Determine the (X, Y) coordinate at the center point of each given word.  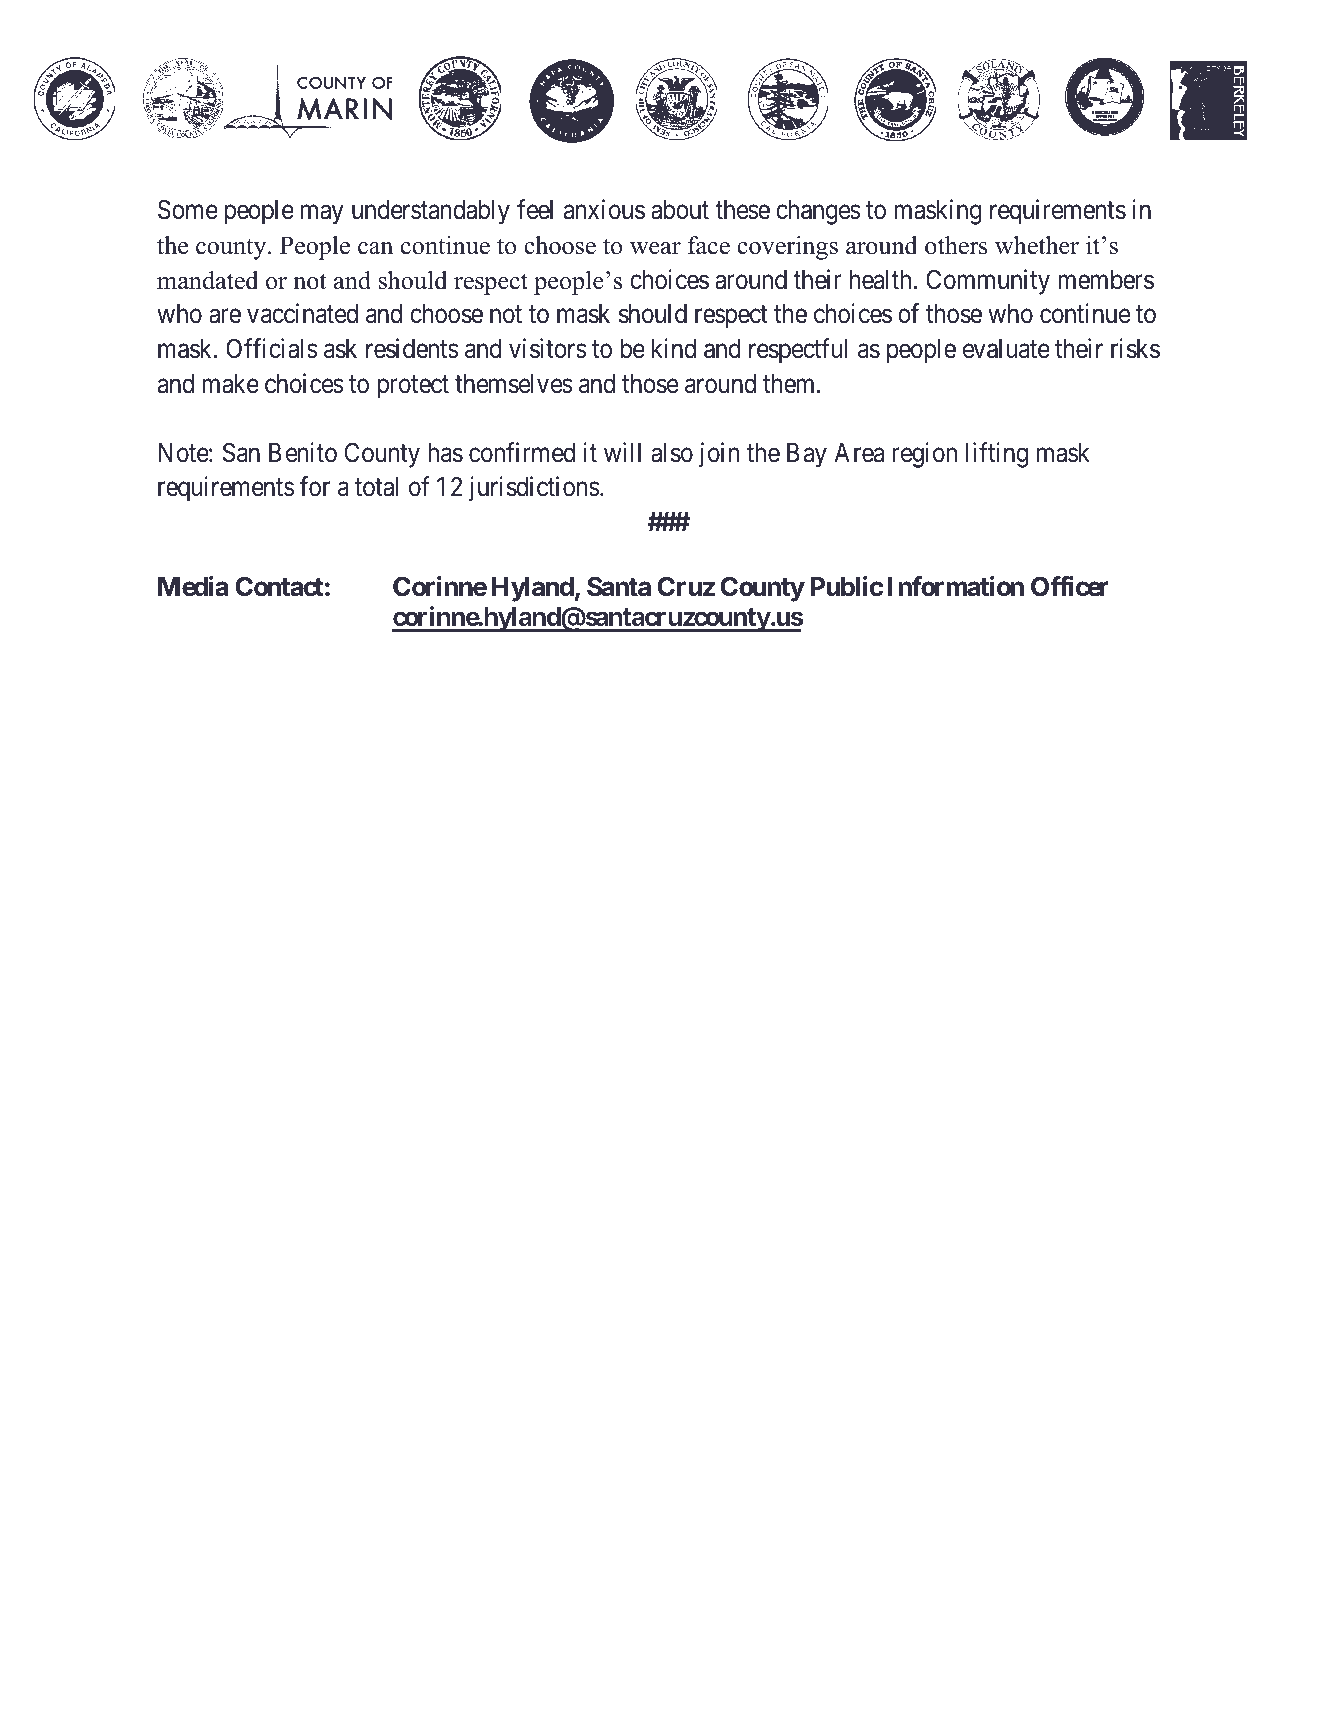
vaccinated (302, 313)
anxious (604, 210)
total (376, 487)
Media (193, 586)
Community (988, 282)
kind (674, 348)
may (322, 215)
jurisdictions (534, 489)
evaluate (1006, 349)
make (230, 384)
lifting (997, 455)
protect (413, 387)
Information (956, 586)
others (956, 245)
